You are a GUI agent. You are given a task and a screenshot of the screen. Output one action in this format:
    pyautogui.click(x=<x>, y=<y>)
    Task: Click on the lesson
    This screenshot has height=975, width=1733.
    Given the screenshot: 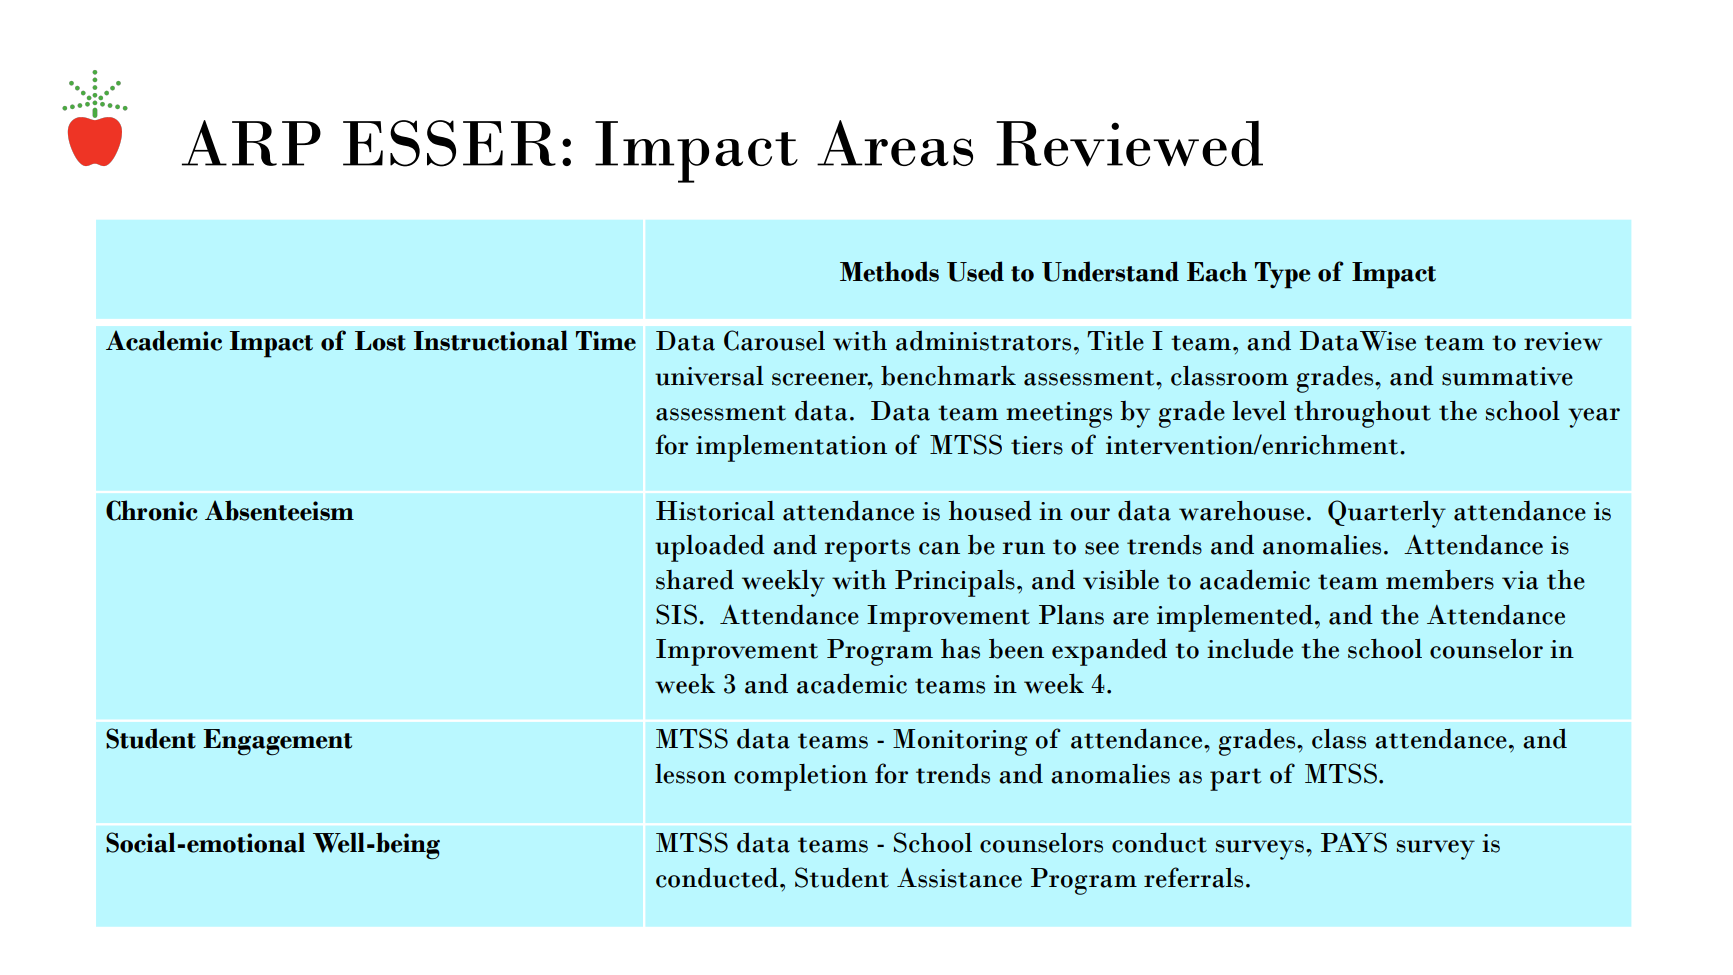 What is the action you would take?
    pyautogui.click(x=690, y=774)
